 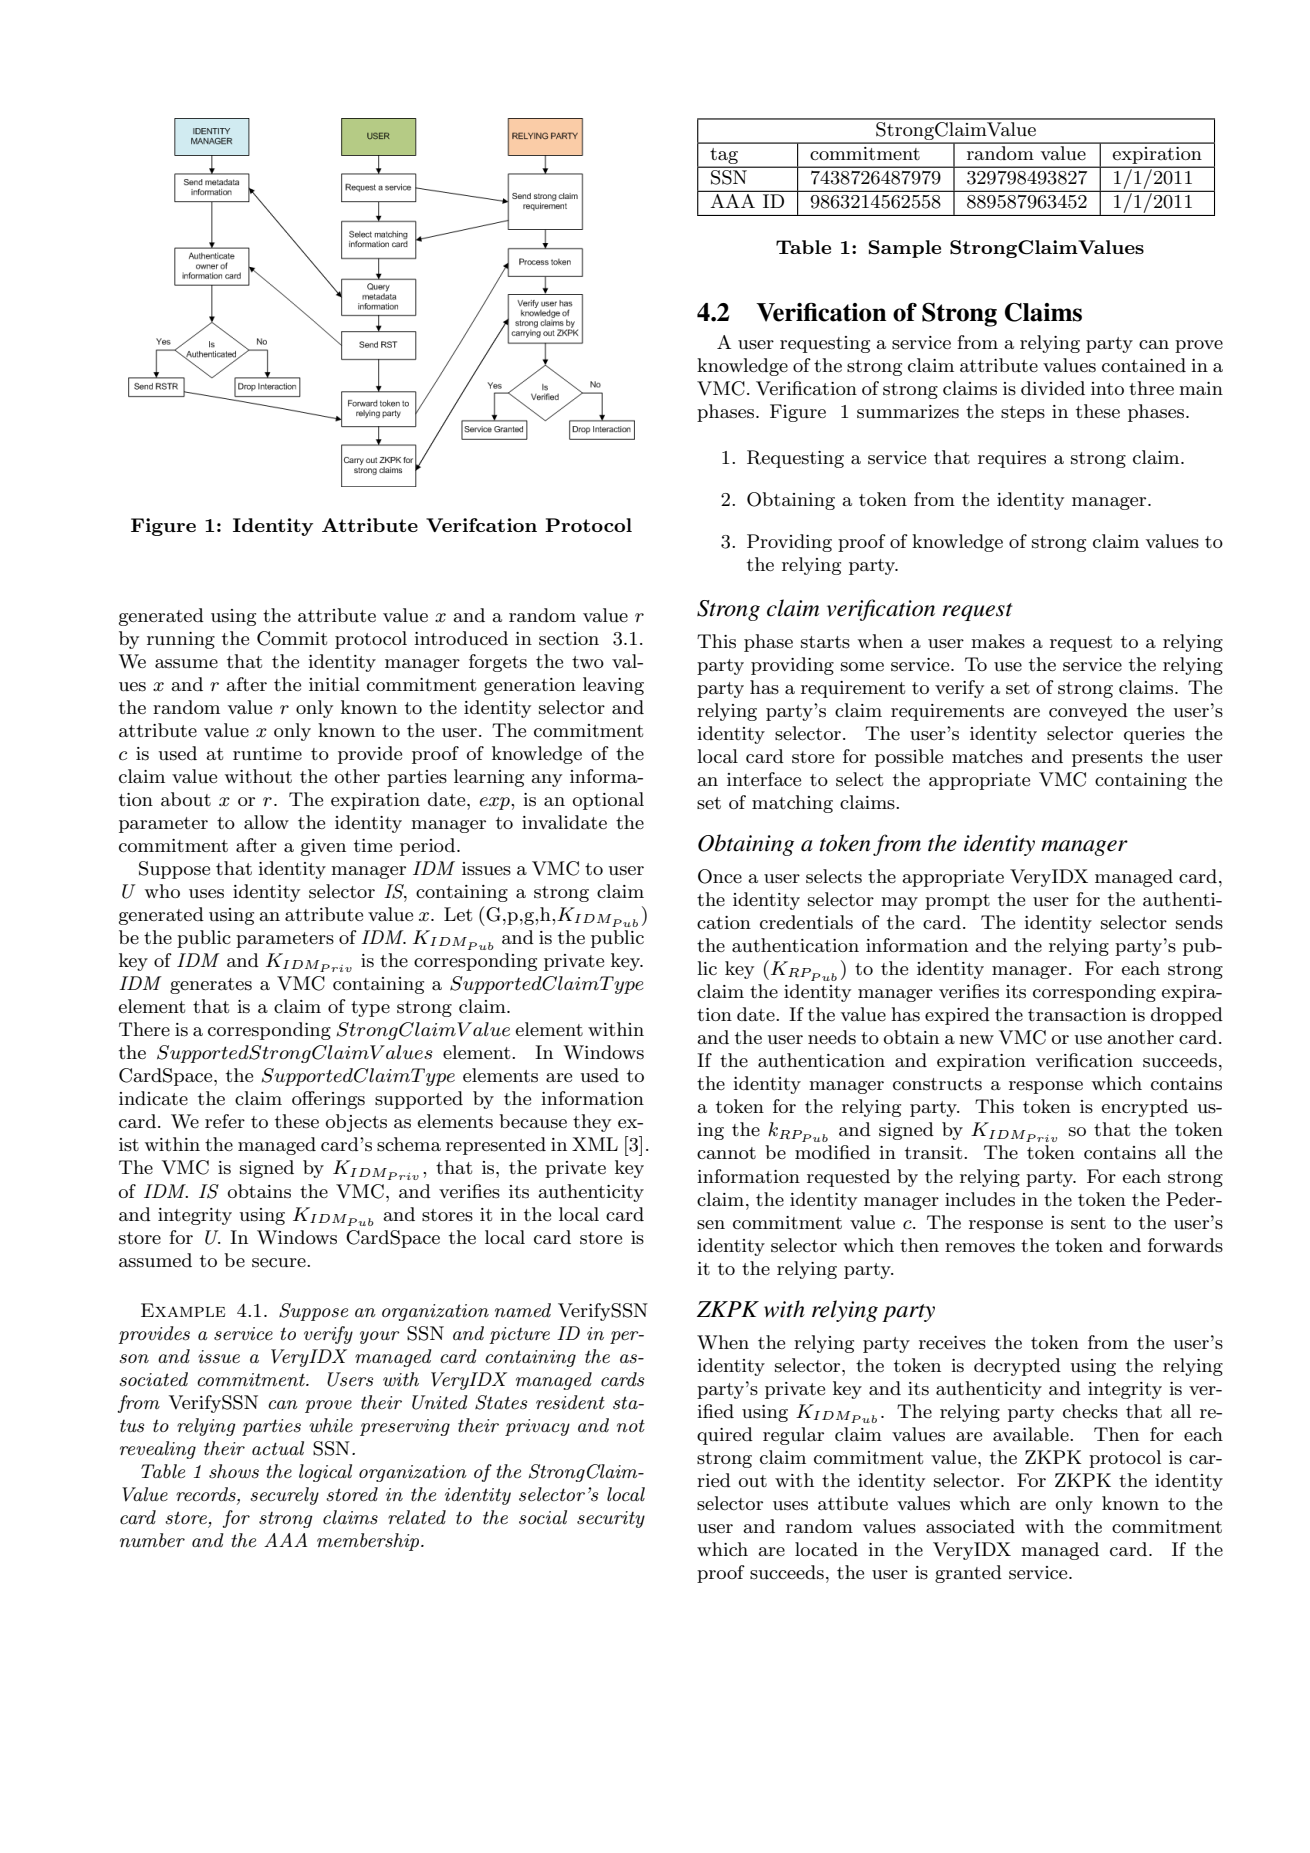 What do you see at coordinates (225, 1121) in the page?
I see `refer` at bounding box center [225, 1121].
